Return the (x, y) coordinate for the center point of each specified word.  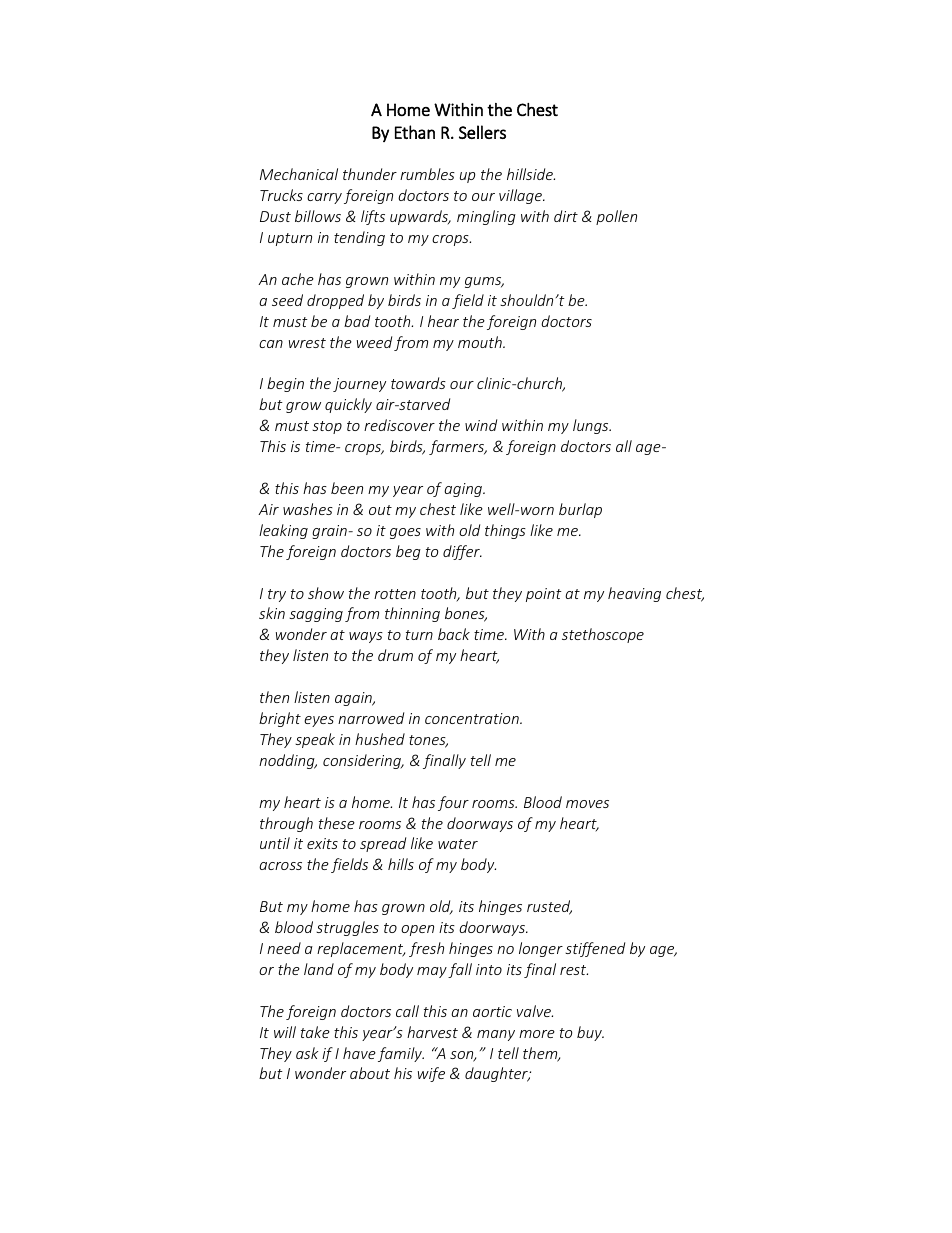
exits (322, 843)
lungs (592, 426)
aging (464, 490)
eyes (319, 721)
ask (307, 1053)
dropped (335, 301)
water (458, 844)
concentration (473, 718)
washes (308, 509)
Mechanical (299, 174)
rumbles (427, 174)
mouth (481, 342)
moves (587, 804)
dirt (566, 216)
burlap (580, 510)
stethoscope (603, 635)
